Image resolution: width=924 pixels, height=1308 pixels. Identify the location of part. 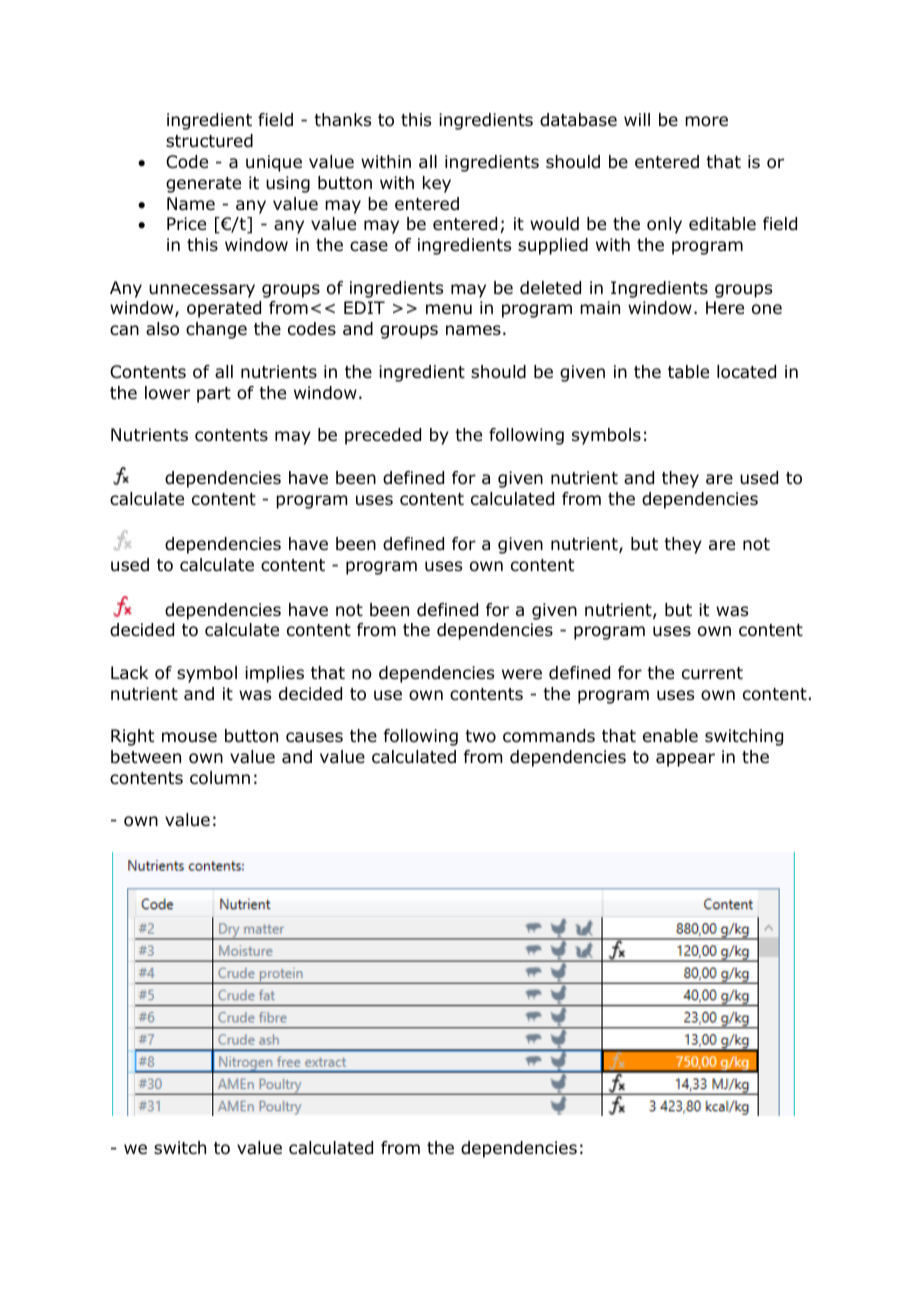
(214, 395).
